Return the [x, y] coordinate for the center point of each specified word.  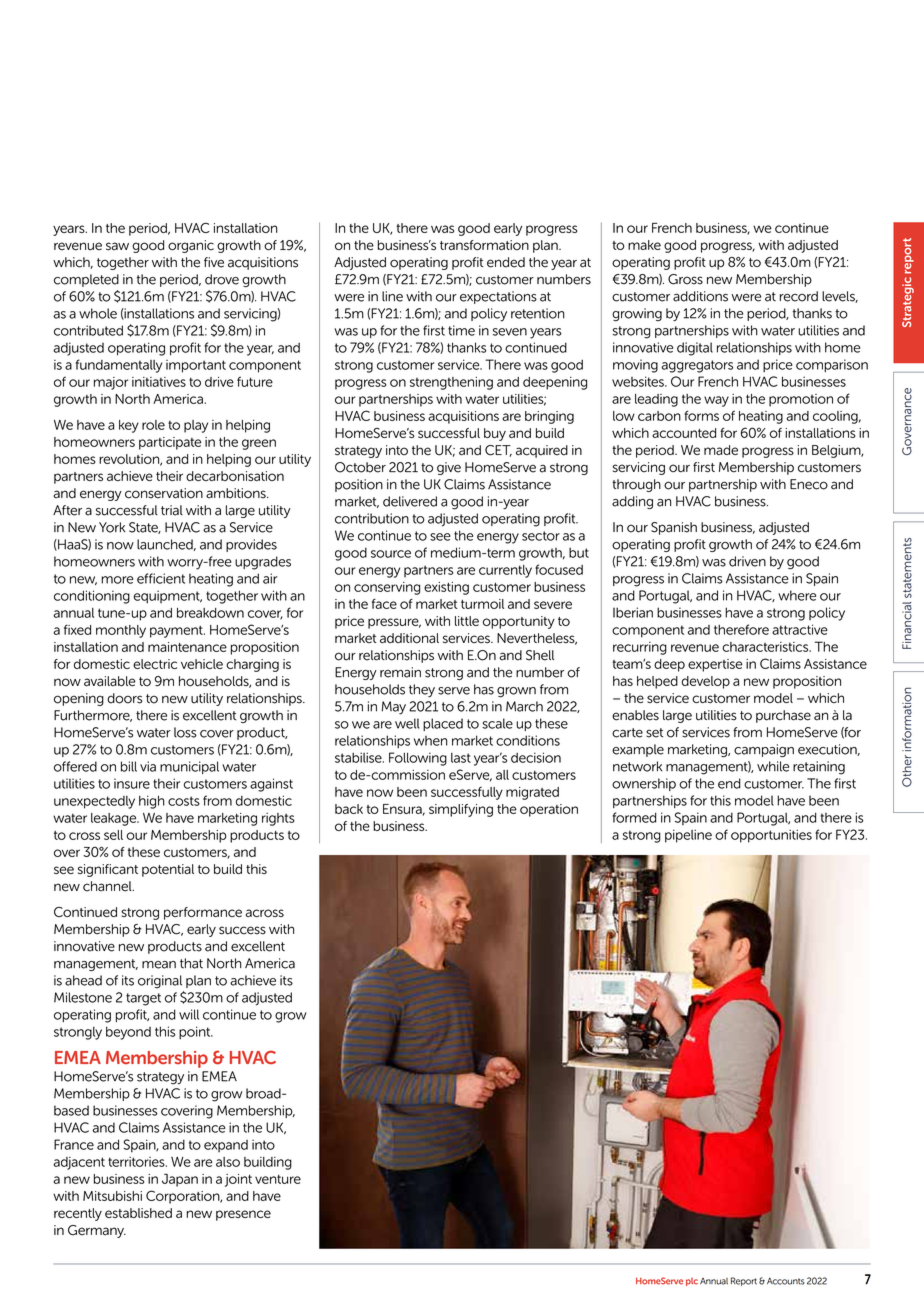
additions [700, 296]
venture [278, 1179]
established [138, 1213]
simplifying [461, 810]
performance [203, 913]
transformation [484, 245]
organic [191, 246]
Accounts [786, 1281]
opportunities [771, 836]
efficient [161, 578]
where [797, 595]
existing [446, 588]
